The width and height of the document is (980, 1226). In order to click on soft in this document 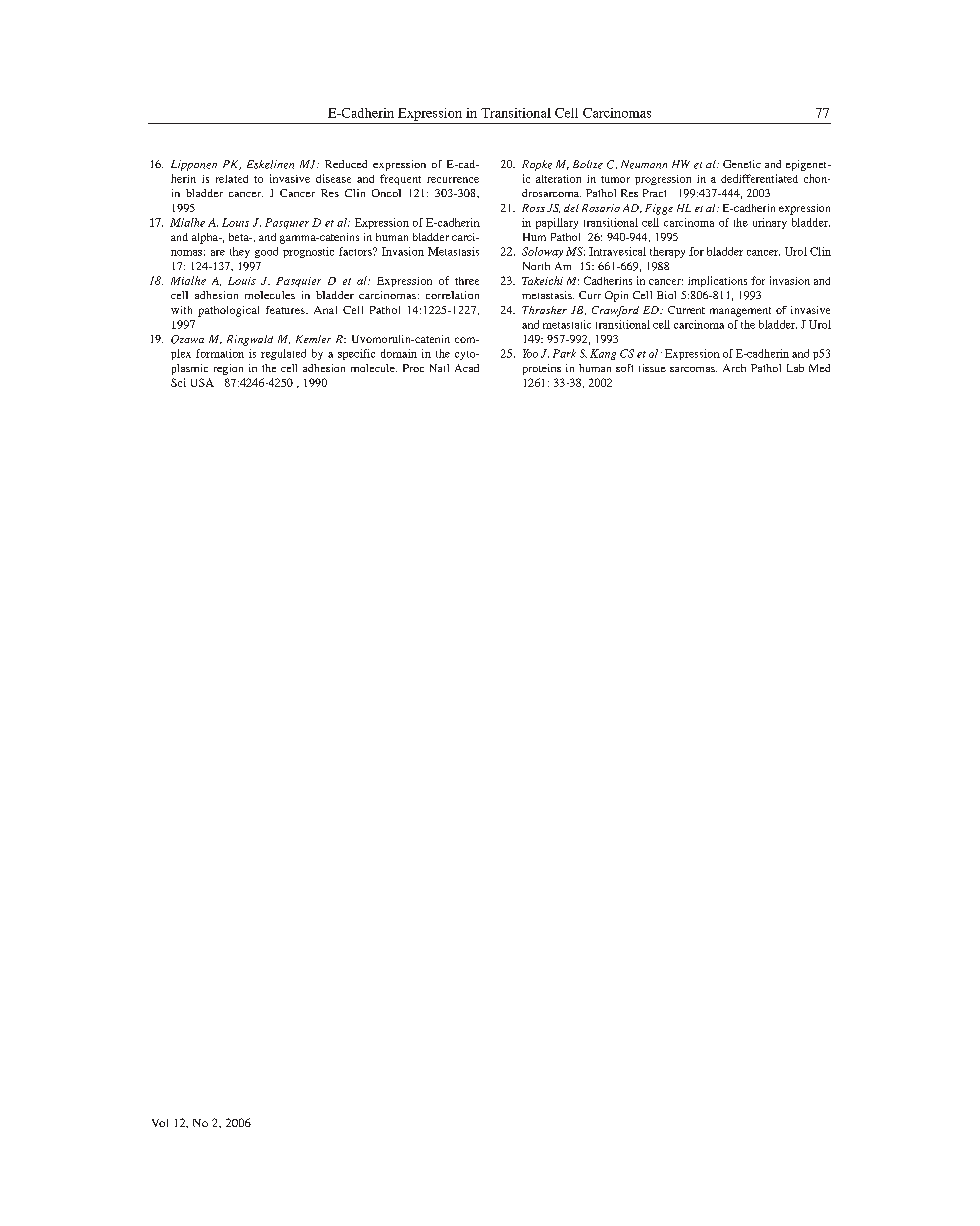, I will do `click(624, 368)`.
